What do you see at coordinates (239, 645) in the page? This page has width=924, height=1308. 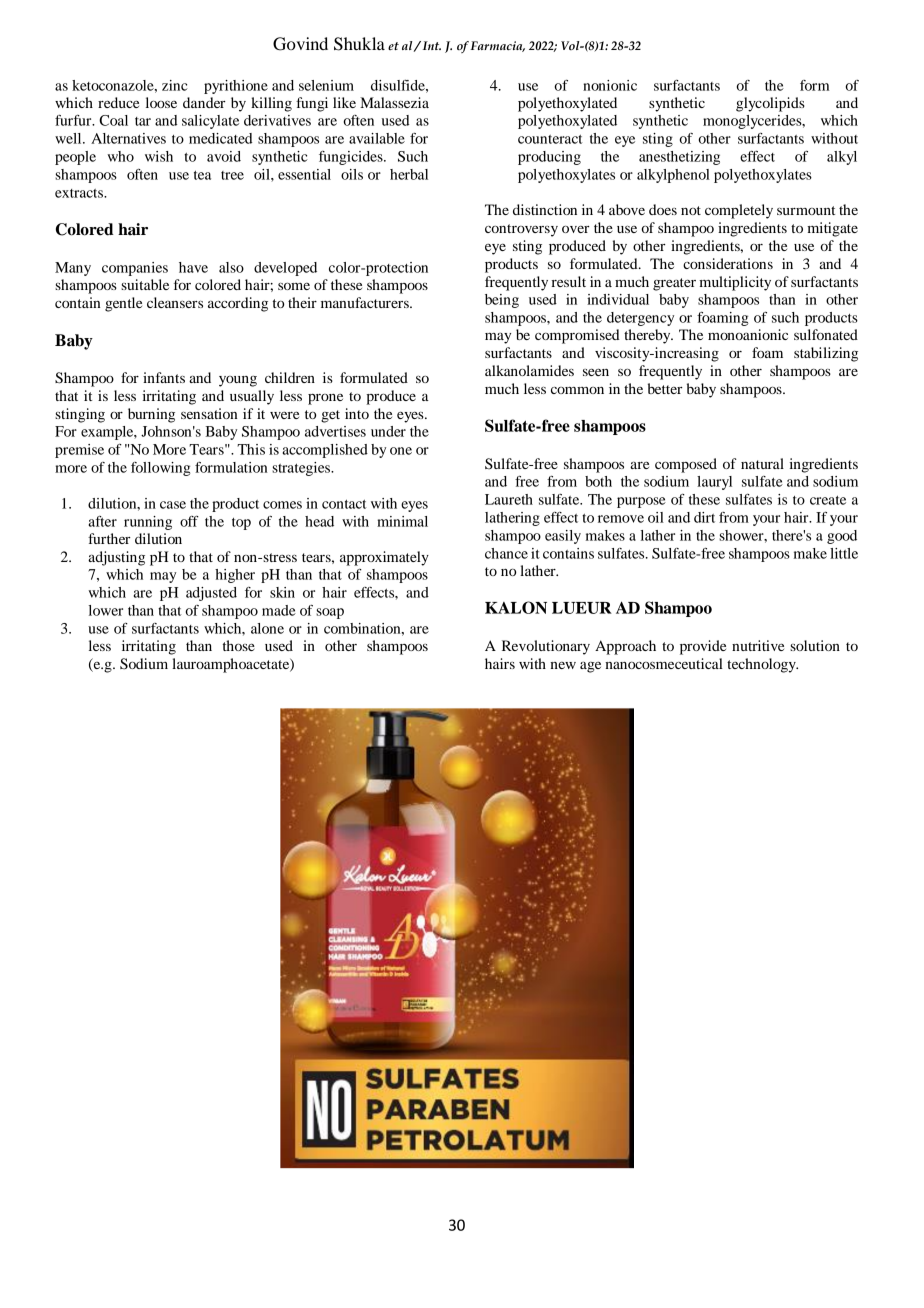 I see `those` at bounding box center [239, 645].
